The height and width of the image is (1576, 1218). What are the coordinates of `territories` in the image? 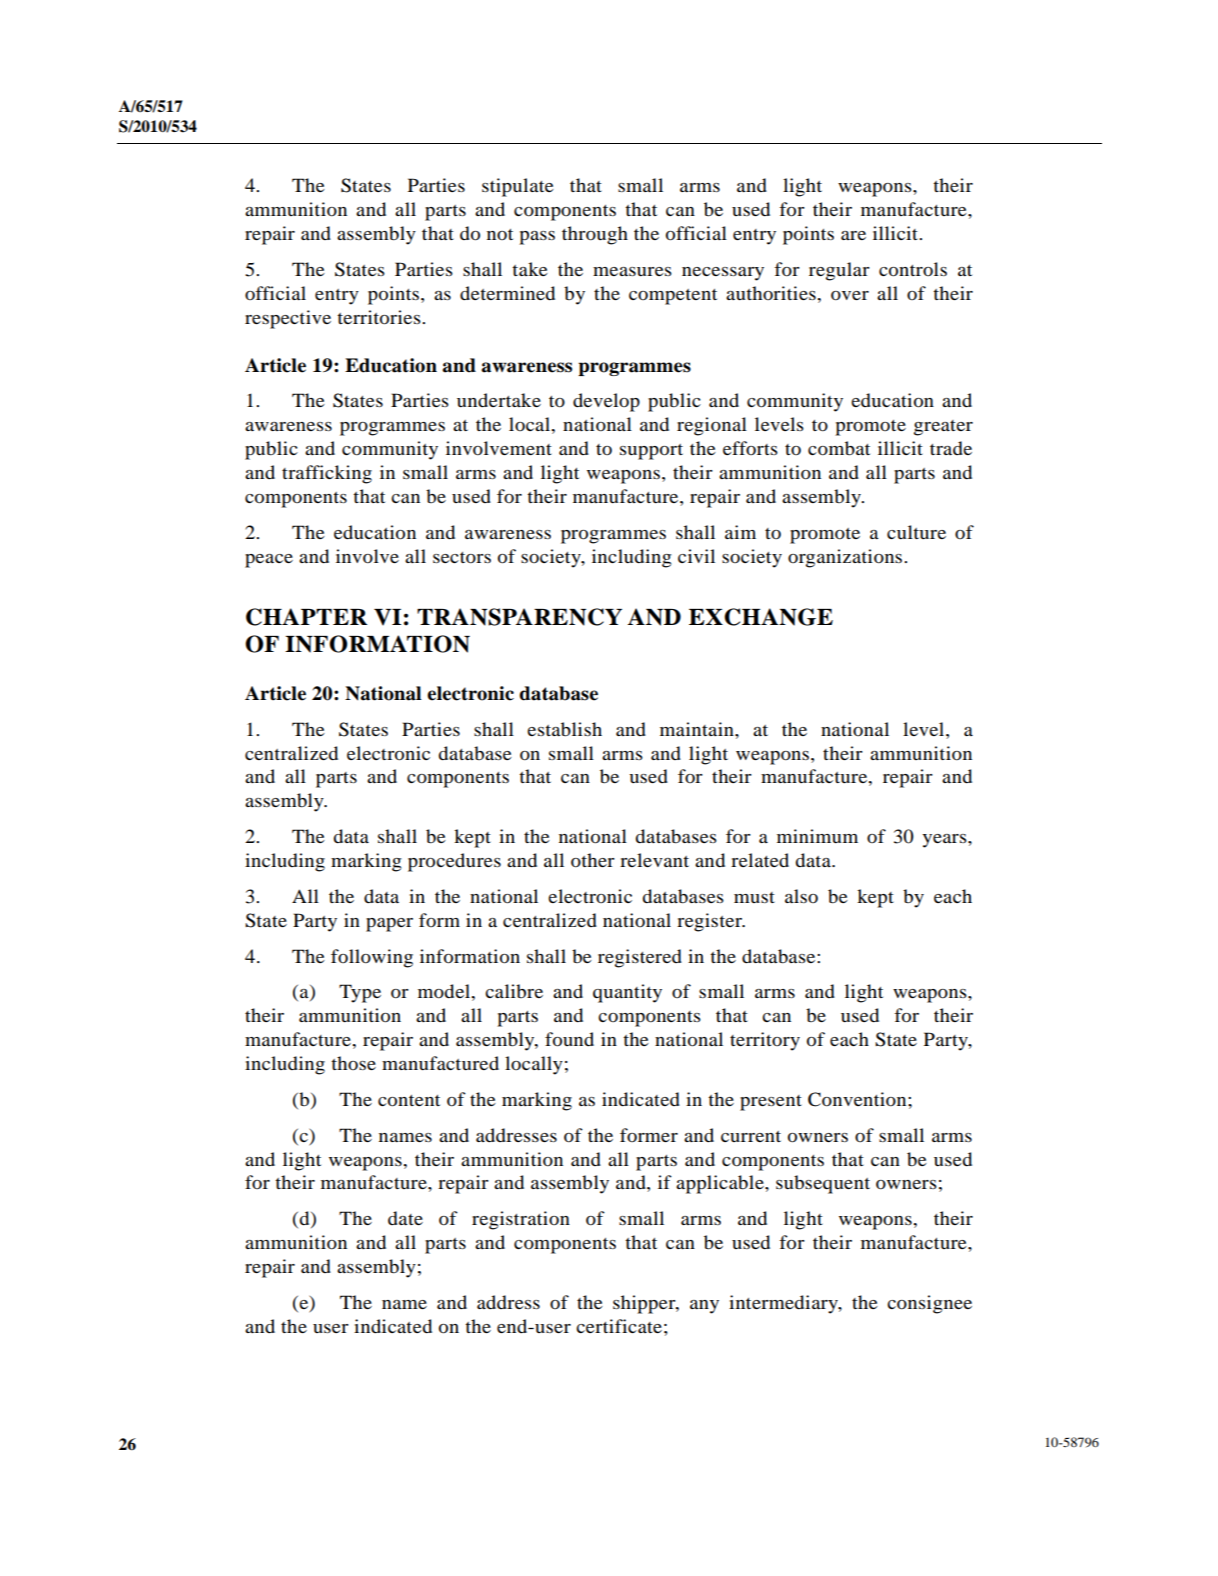 It's located at (380, 317).
